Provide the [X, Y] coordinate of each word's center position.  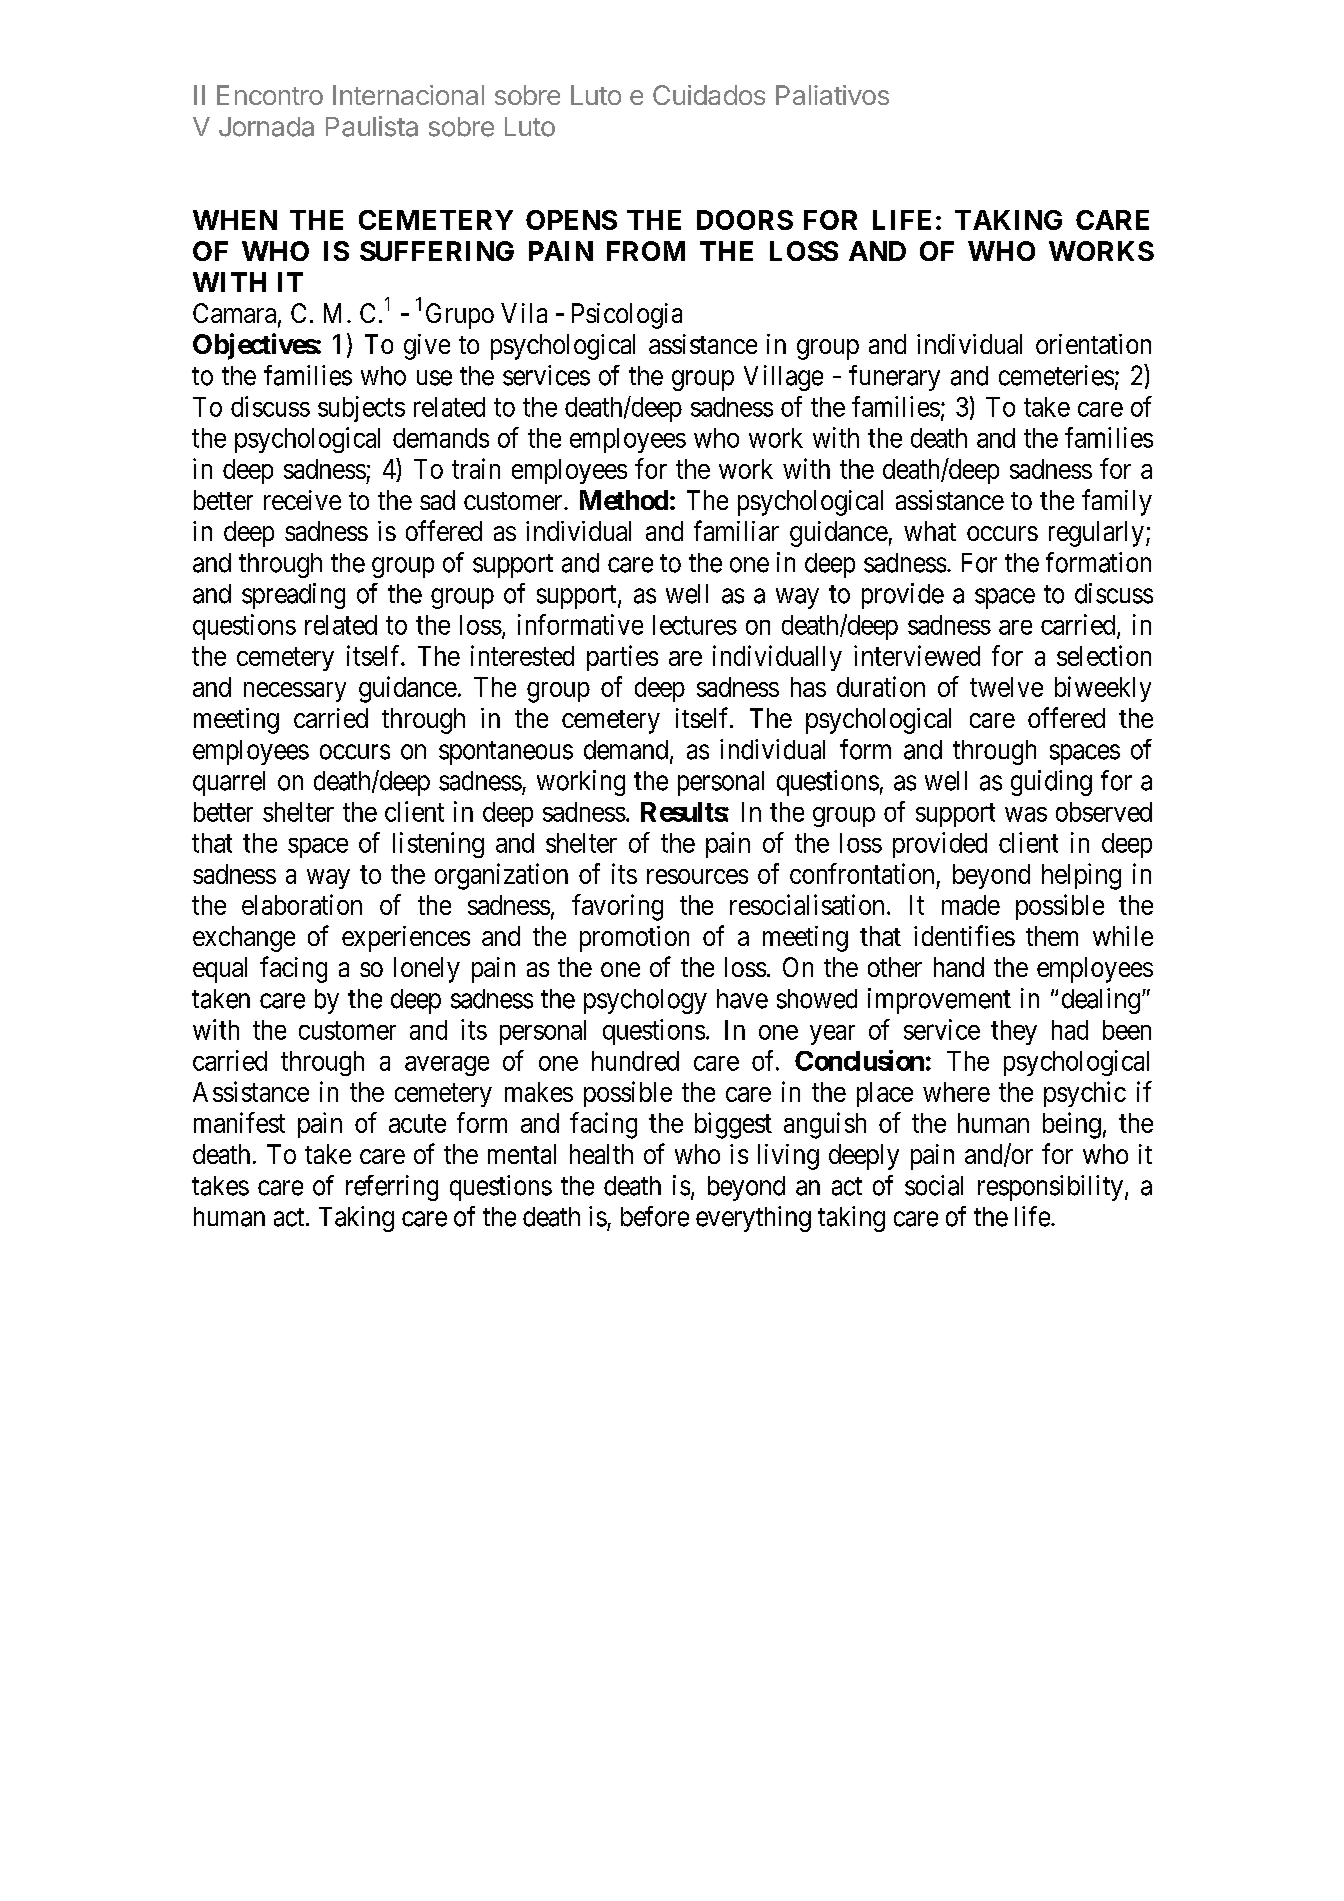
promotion [634, 939]
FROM [646, 251]
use [434, 378]
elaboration [302, 904]
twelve [1006, 687]
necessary [295, 692]
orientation [1093, 344]
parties [622, 658]
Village [783, 378]
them [1052, 936]
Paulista [372, 126]
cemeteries [1056, 375]
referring [392, 1188]
